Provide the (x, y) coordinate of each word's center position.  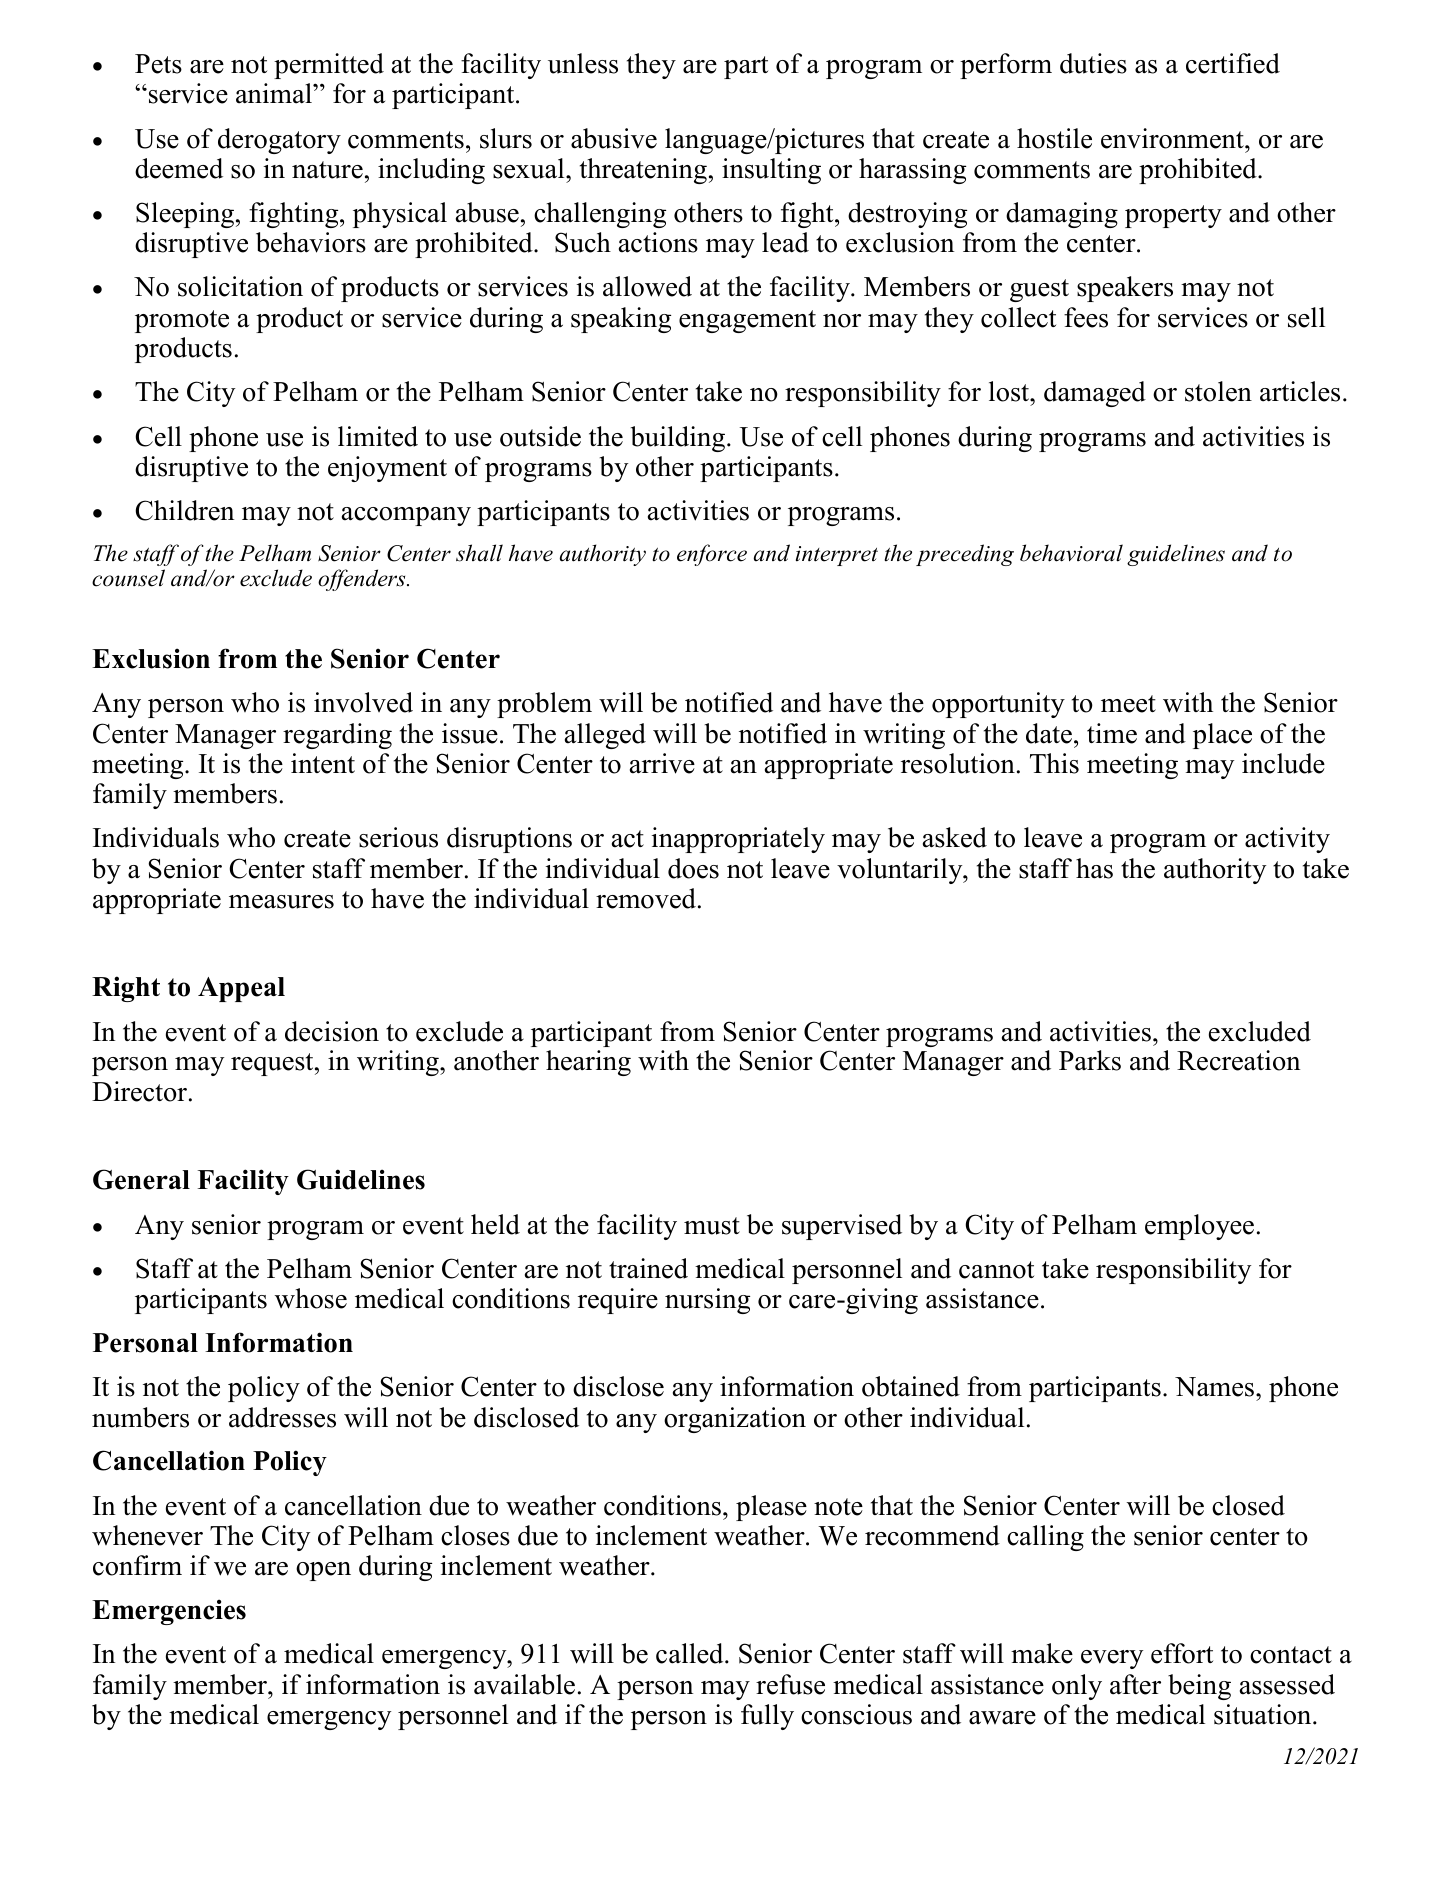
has (1094, 868)
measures (281, 902)
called (691, 1653)
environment (1173, 138)
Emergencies (169, 1612)
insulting (771, 171)
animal (275, 93)
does (693, 868)
